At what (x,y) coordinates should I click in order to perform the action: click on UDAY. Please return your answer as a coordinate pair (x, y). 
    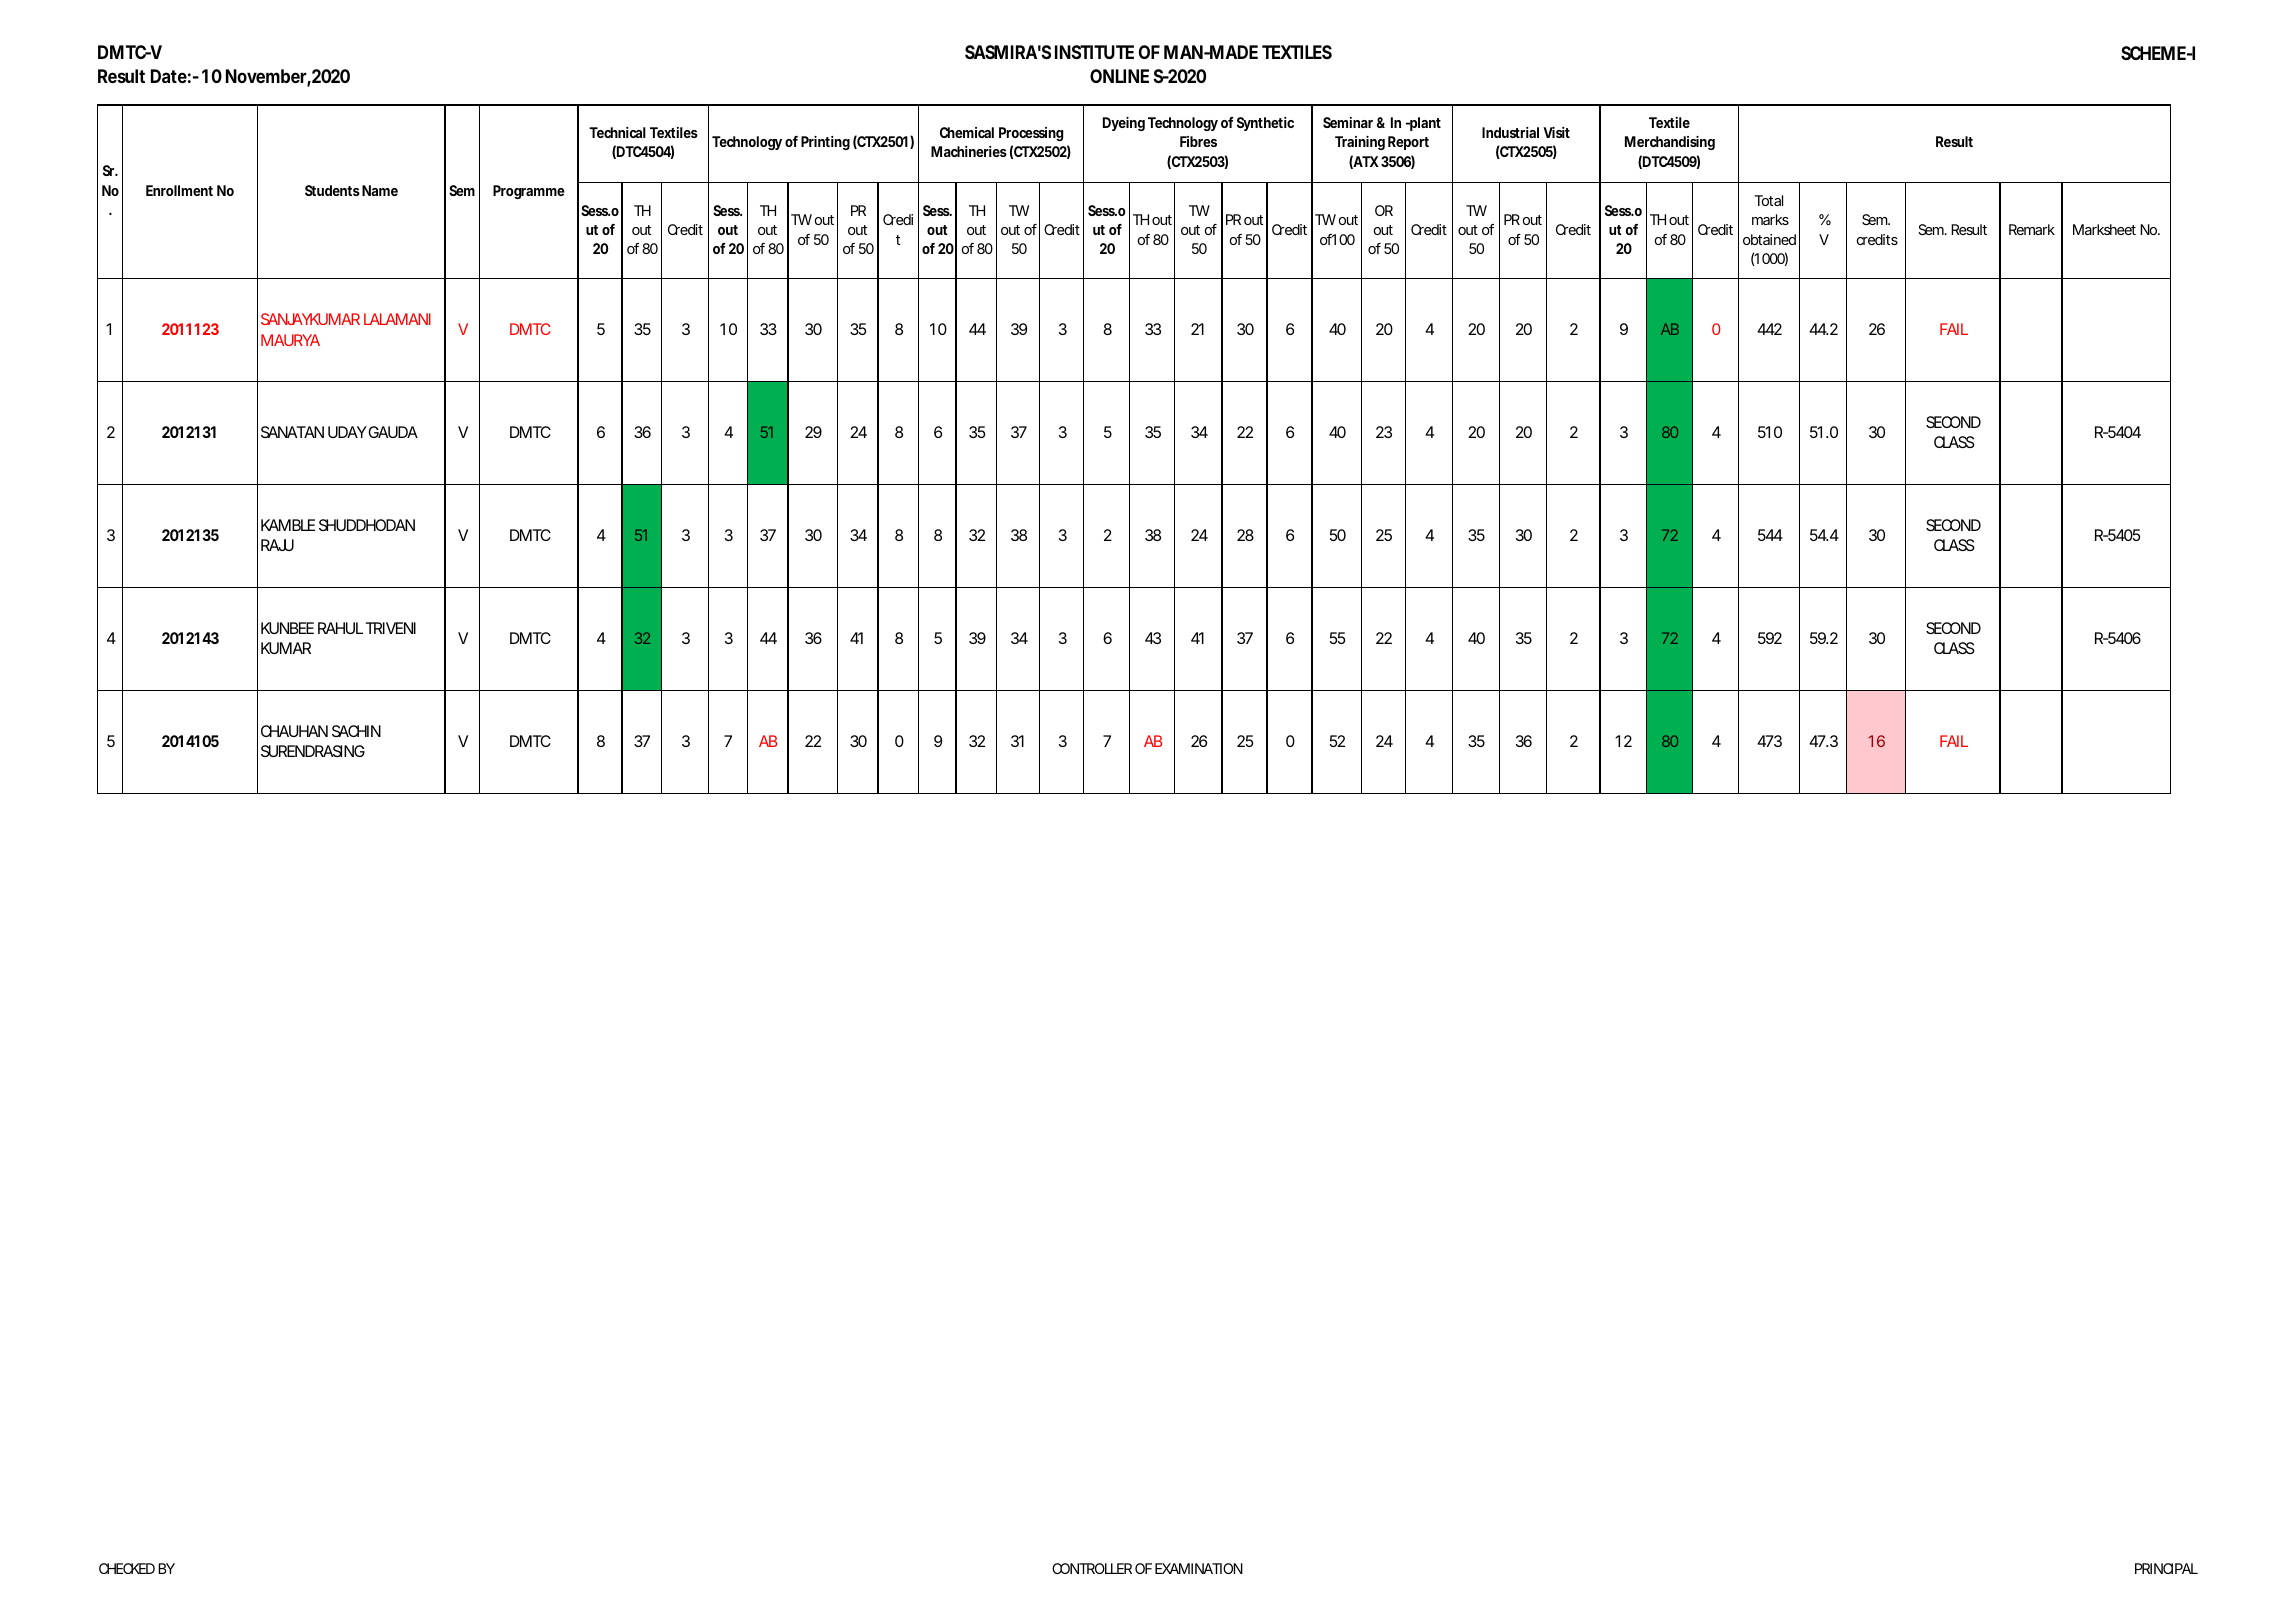
    Looking at the image, I should click on (347, 432).
